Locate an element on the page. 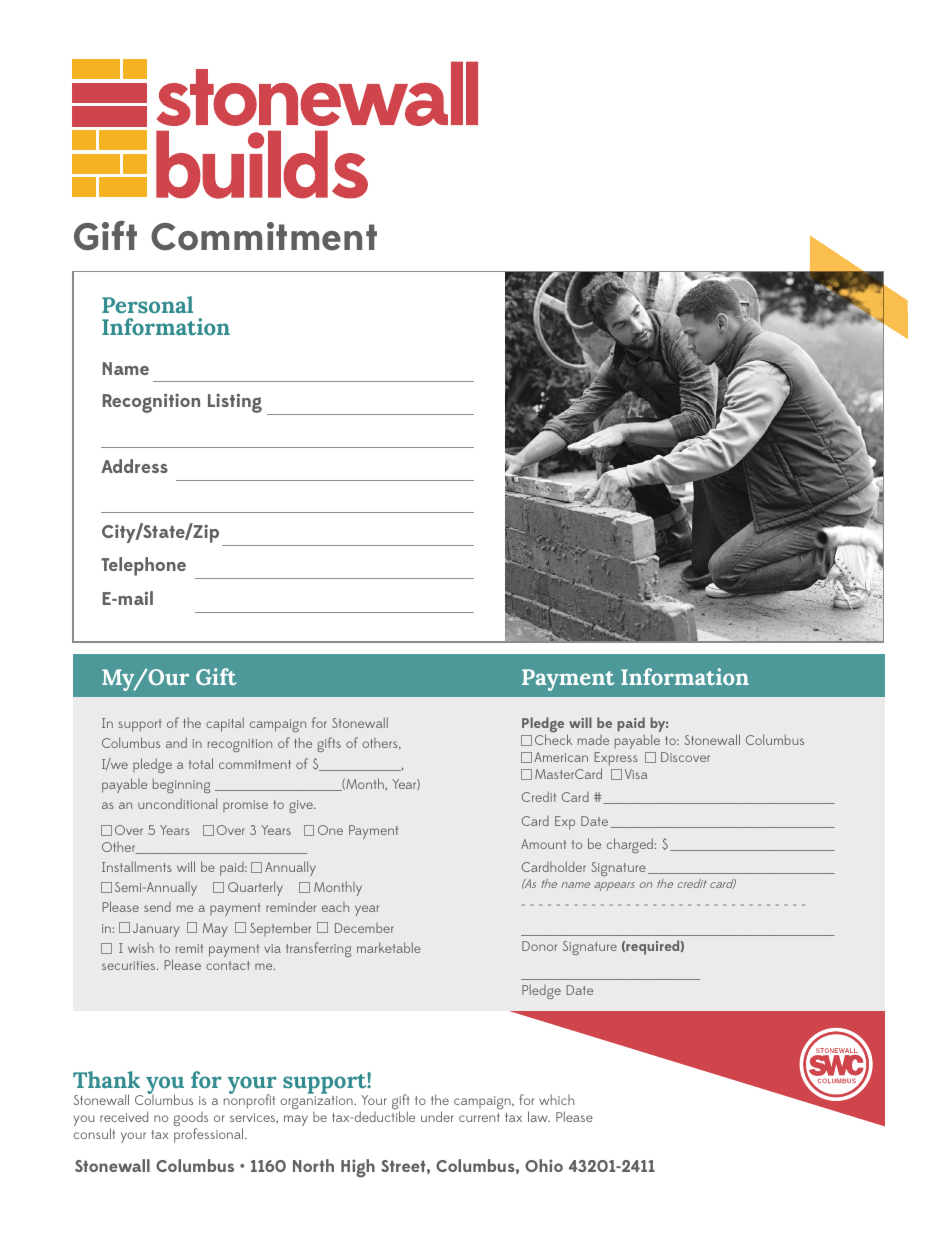 The height and width of the document is (1233, 952). give is located at coordinates (302, 806).
